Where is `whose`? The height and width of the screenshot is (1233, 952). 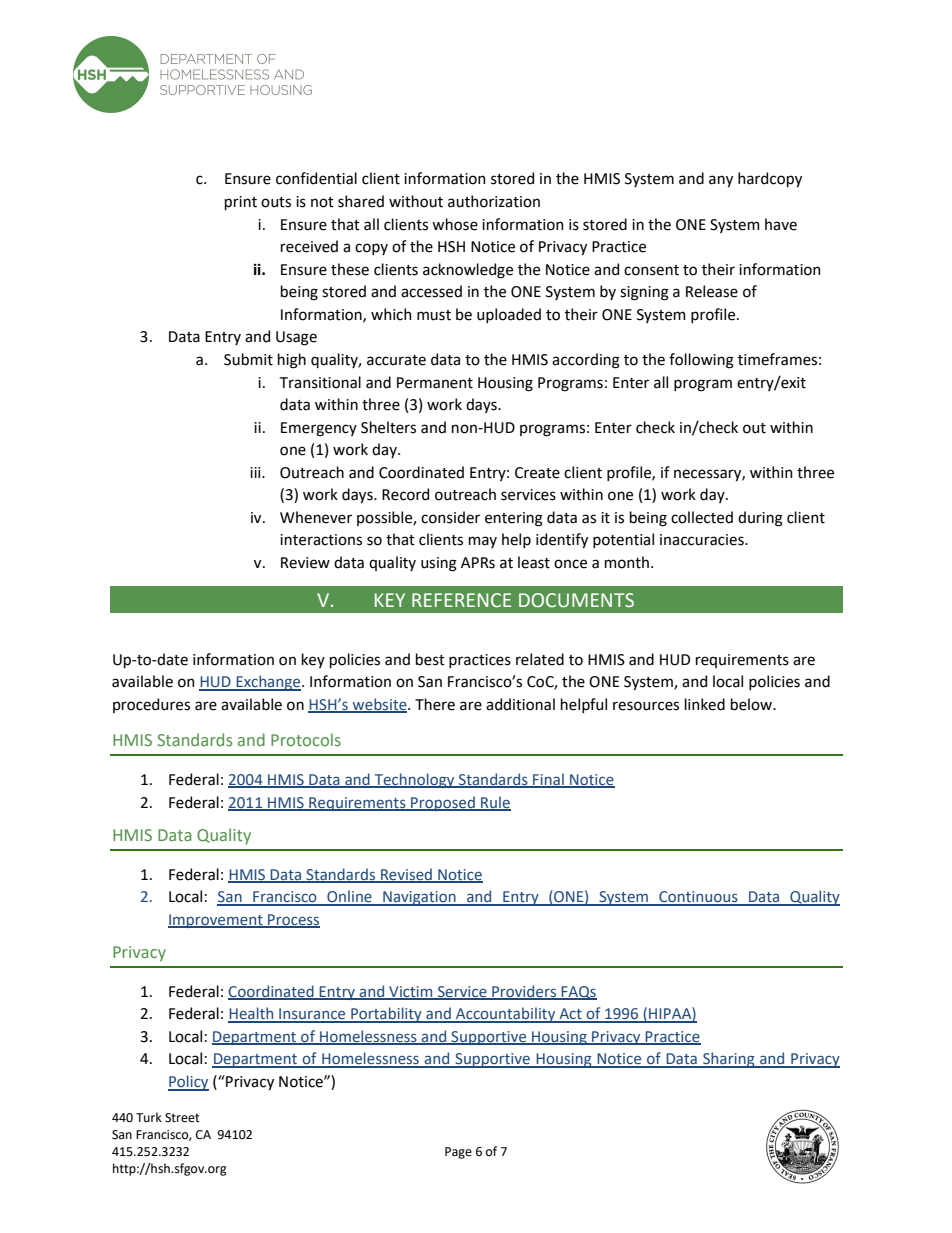 whose is located at coordinates (455, 224).
